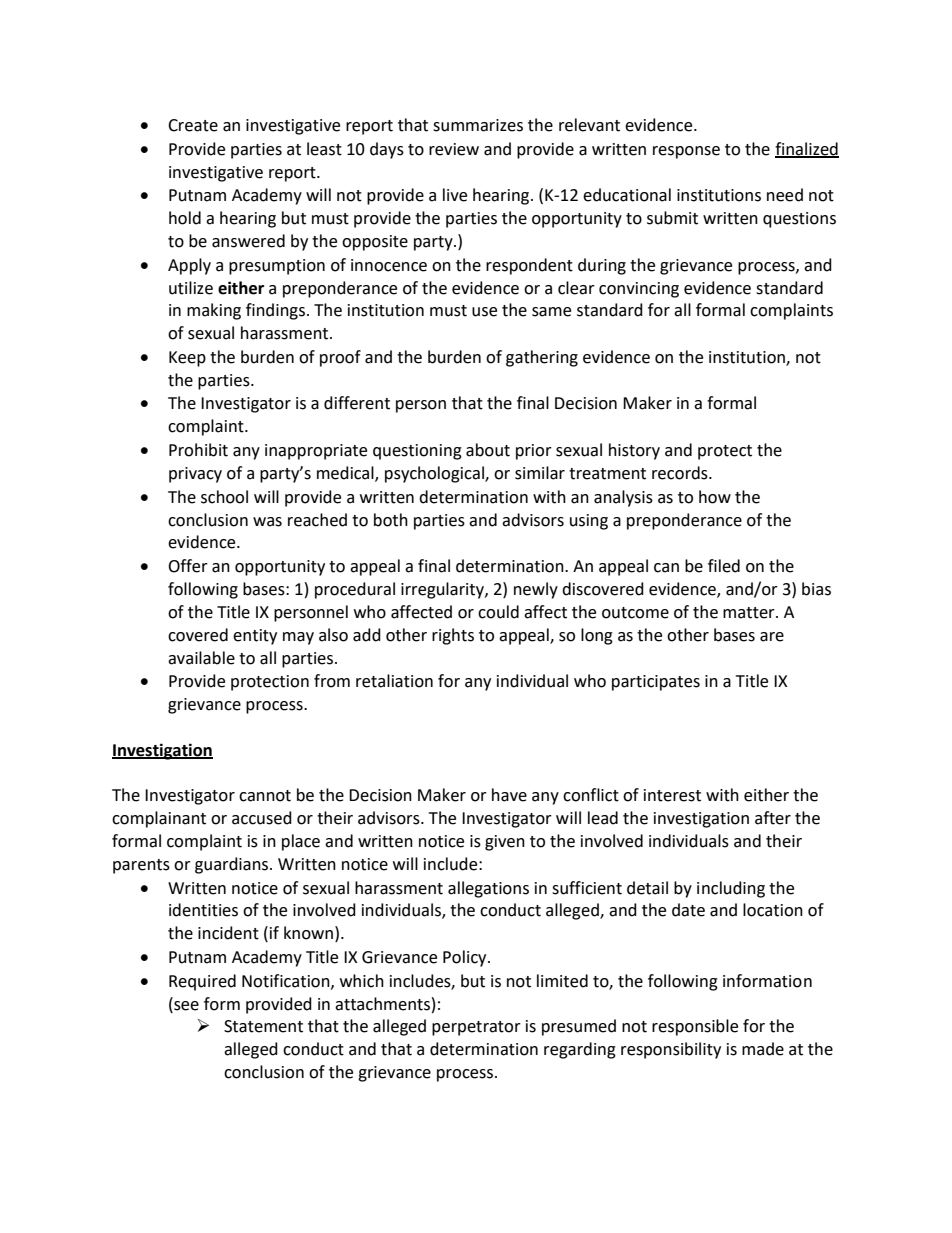  Describe the element at coordinates (686, 152) in the document. I see `response` at that location.
